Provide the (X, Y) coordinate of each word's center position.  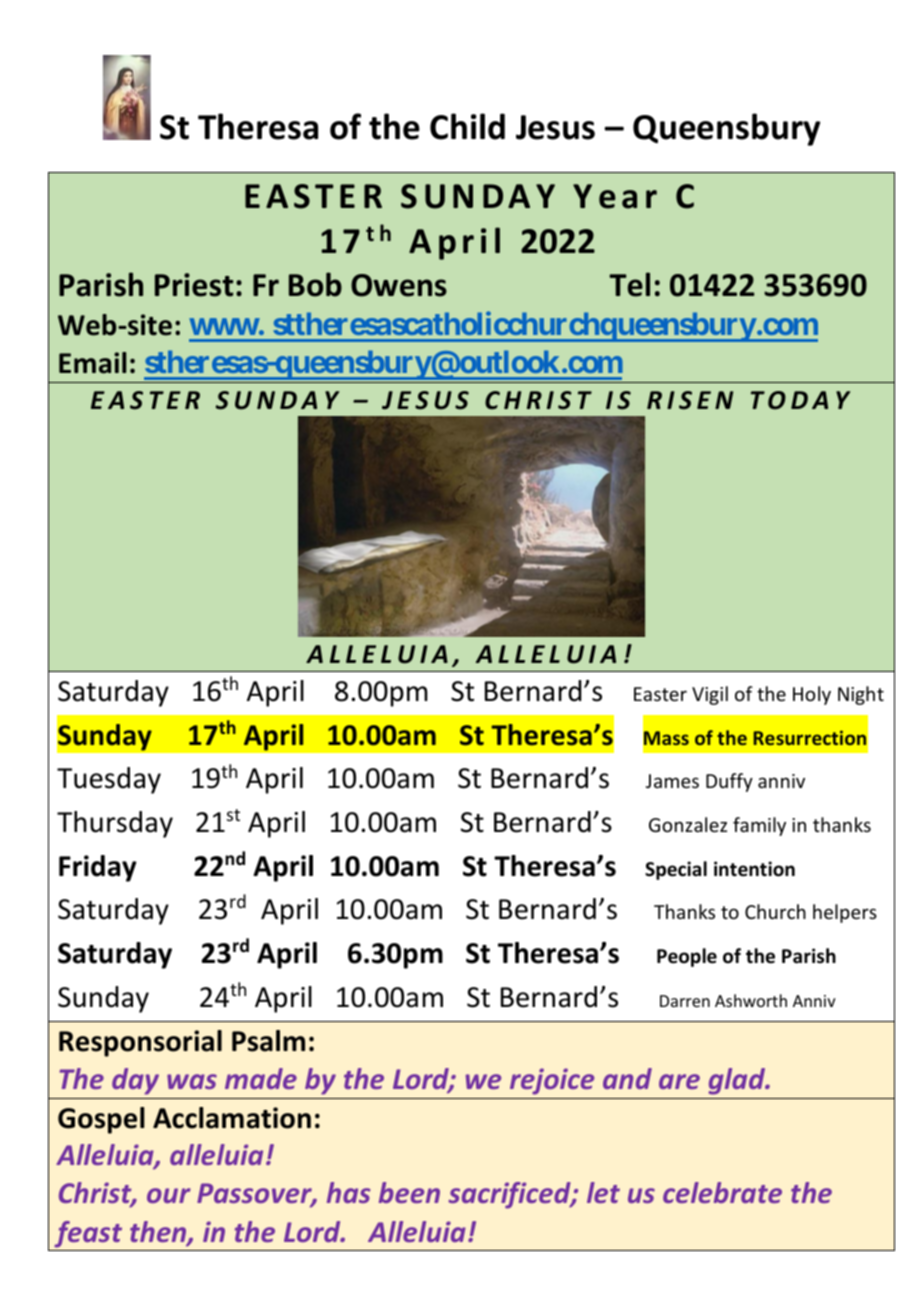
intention (754, 869)
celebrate (722, 1192)
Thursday (115, 824)
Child (467, 126)
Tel (629, 284)
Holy (812, 695)
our (169, 1195)
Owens (399, 285)
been (409, 1192)
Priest (194, 285)
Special (676, 870)
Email (92, 363)
